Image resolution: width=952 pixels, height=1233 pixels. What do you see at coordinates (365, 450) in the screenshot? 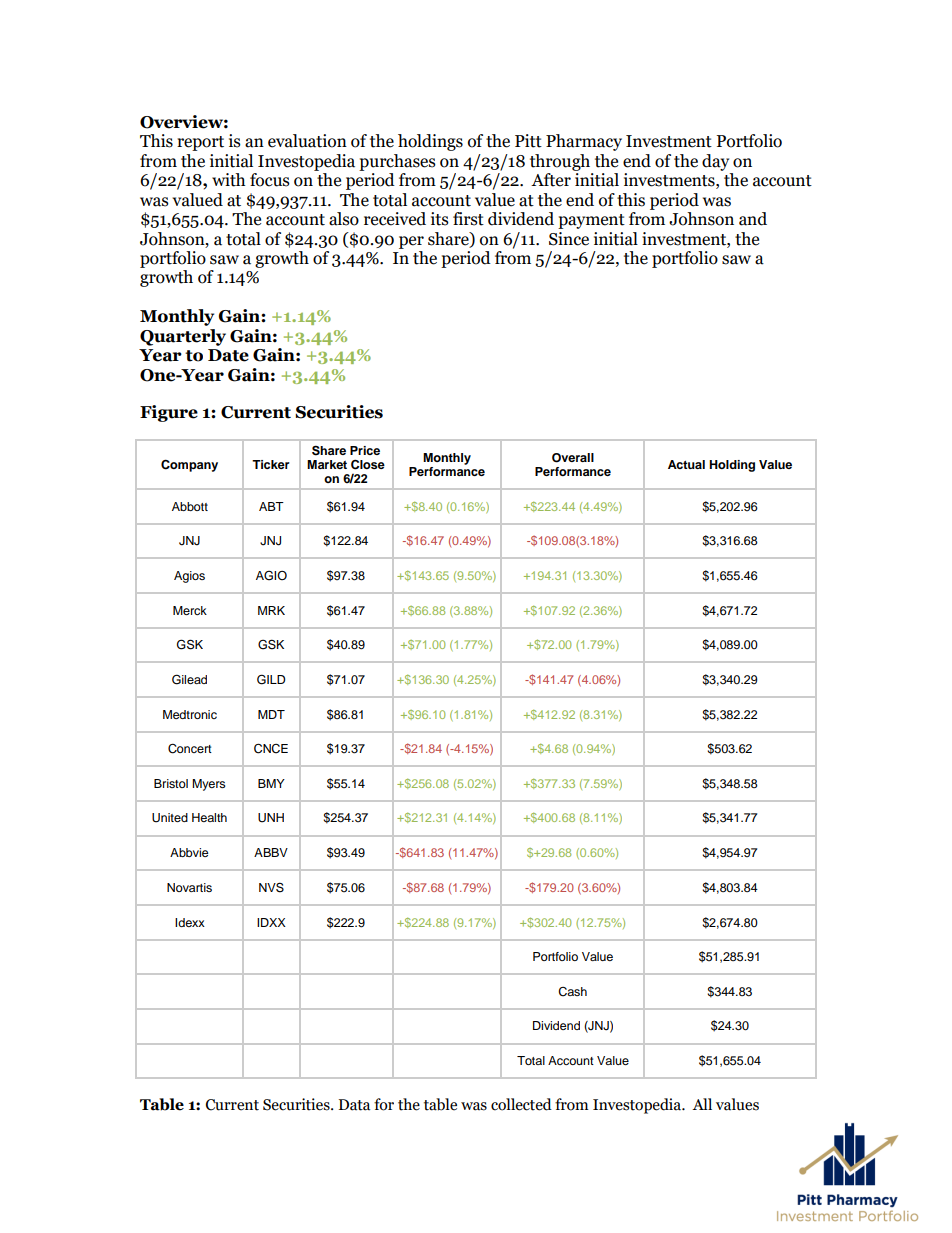
I see `Price` at bounding box center [365, 450].
